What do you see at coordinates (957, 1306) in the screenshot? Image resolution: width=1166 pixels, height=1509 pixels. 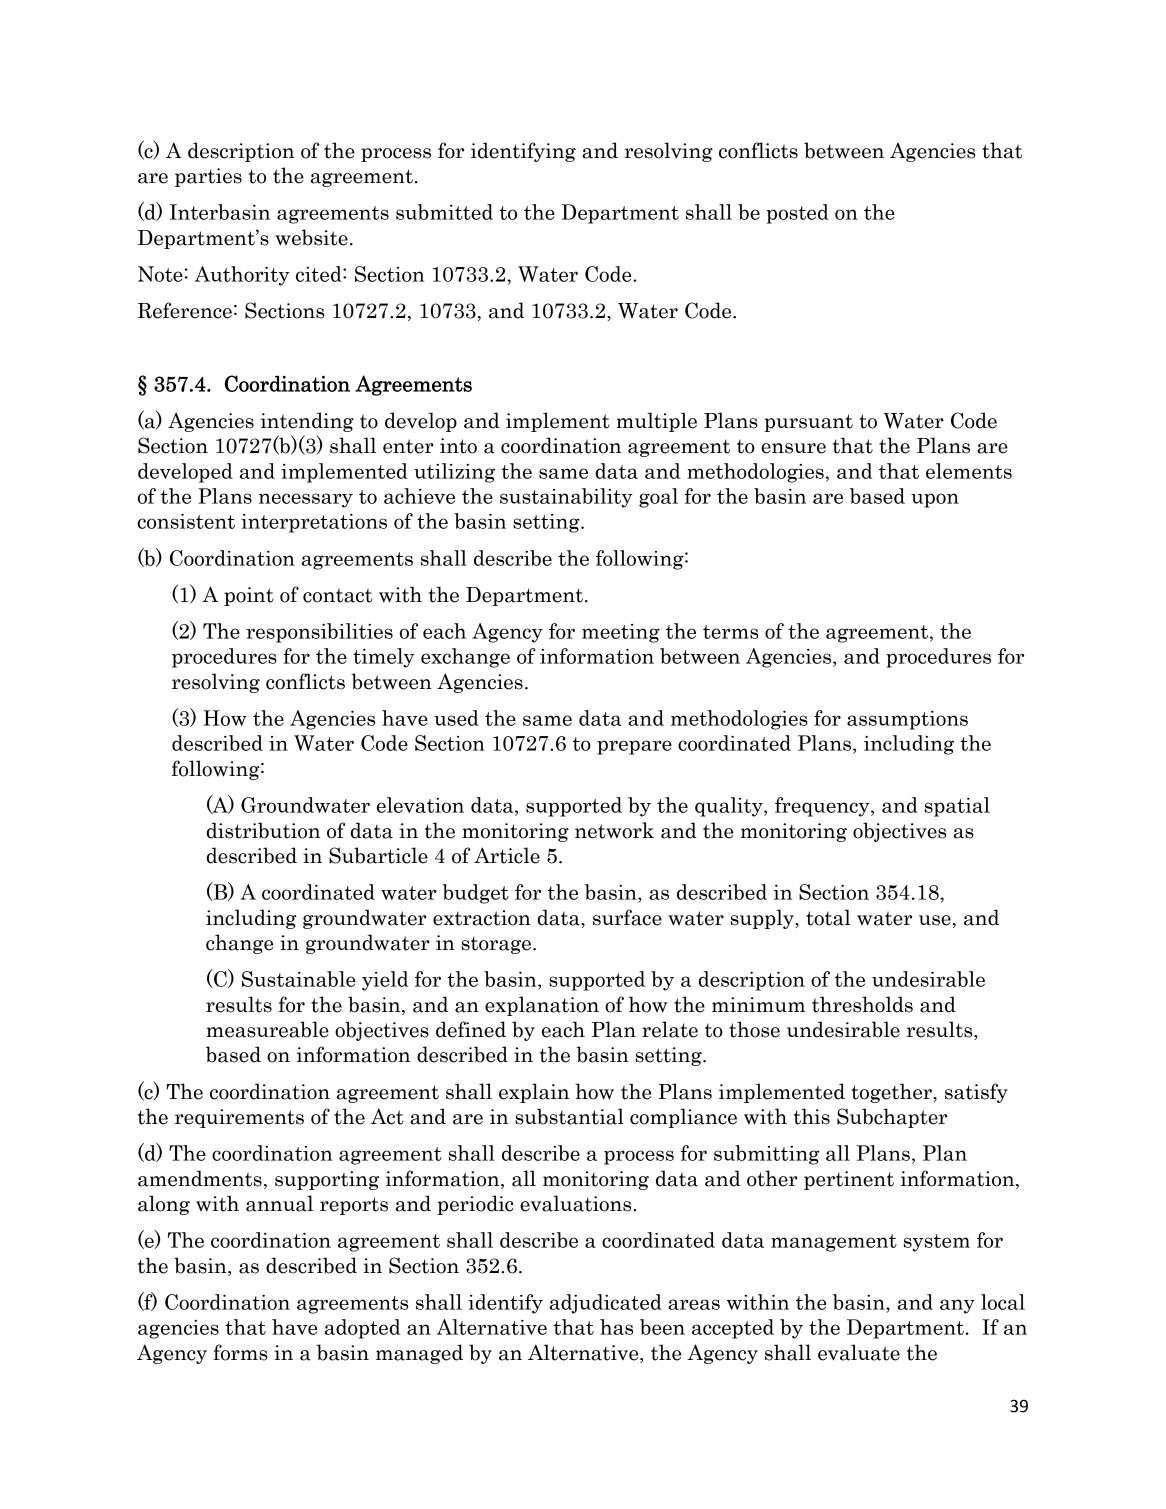 I see `any` at bounding box center [957, 1306].
